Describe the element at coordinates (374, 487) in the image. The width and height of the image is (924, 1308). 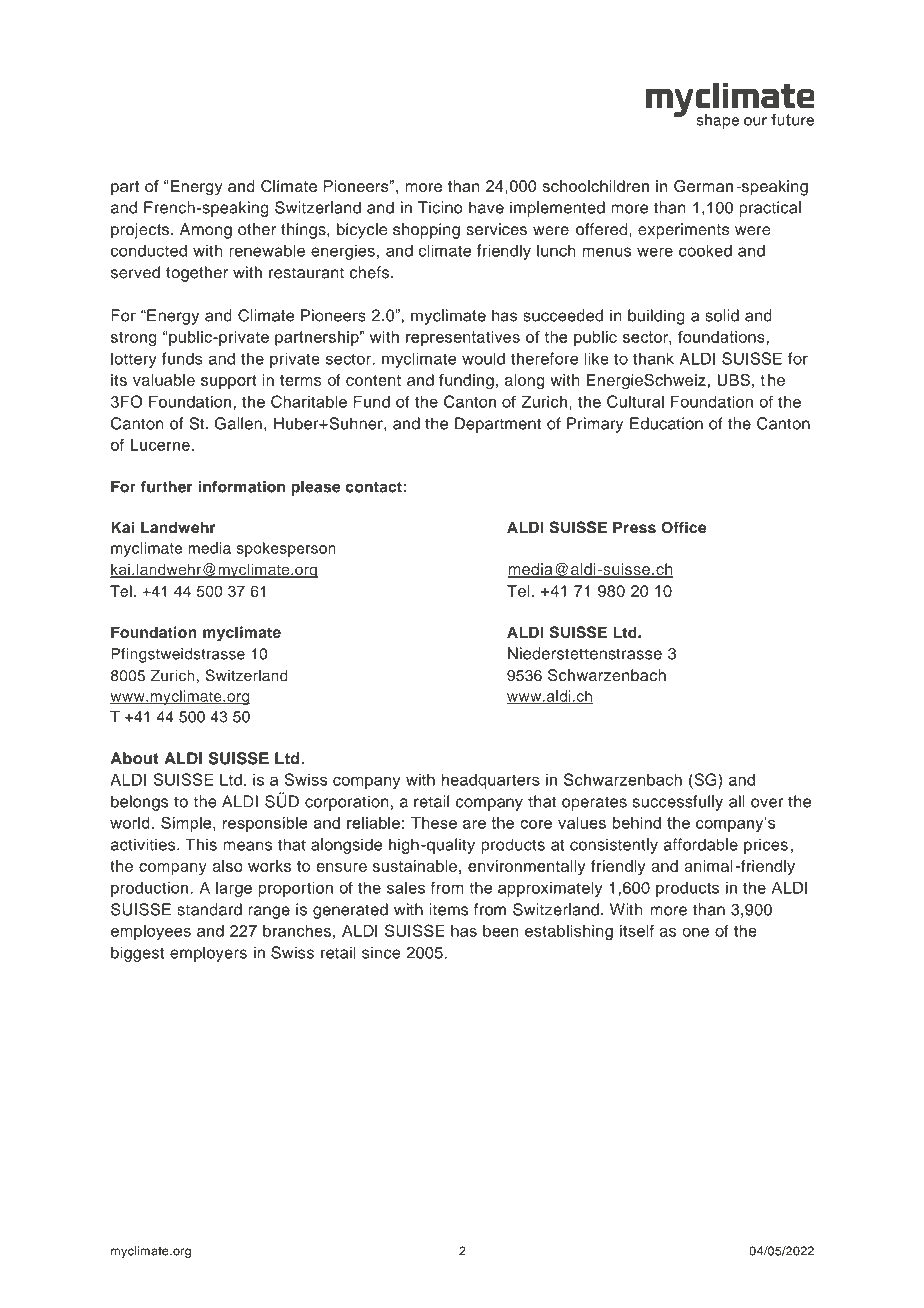
I see `contact` at that location.
